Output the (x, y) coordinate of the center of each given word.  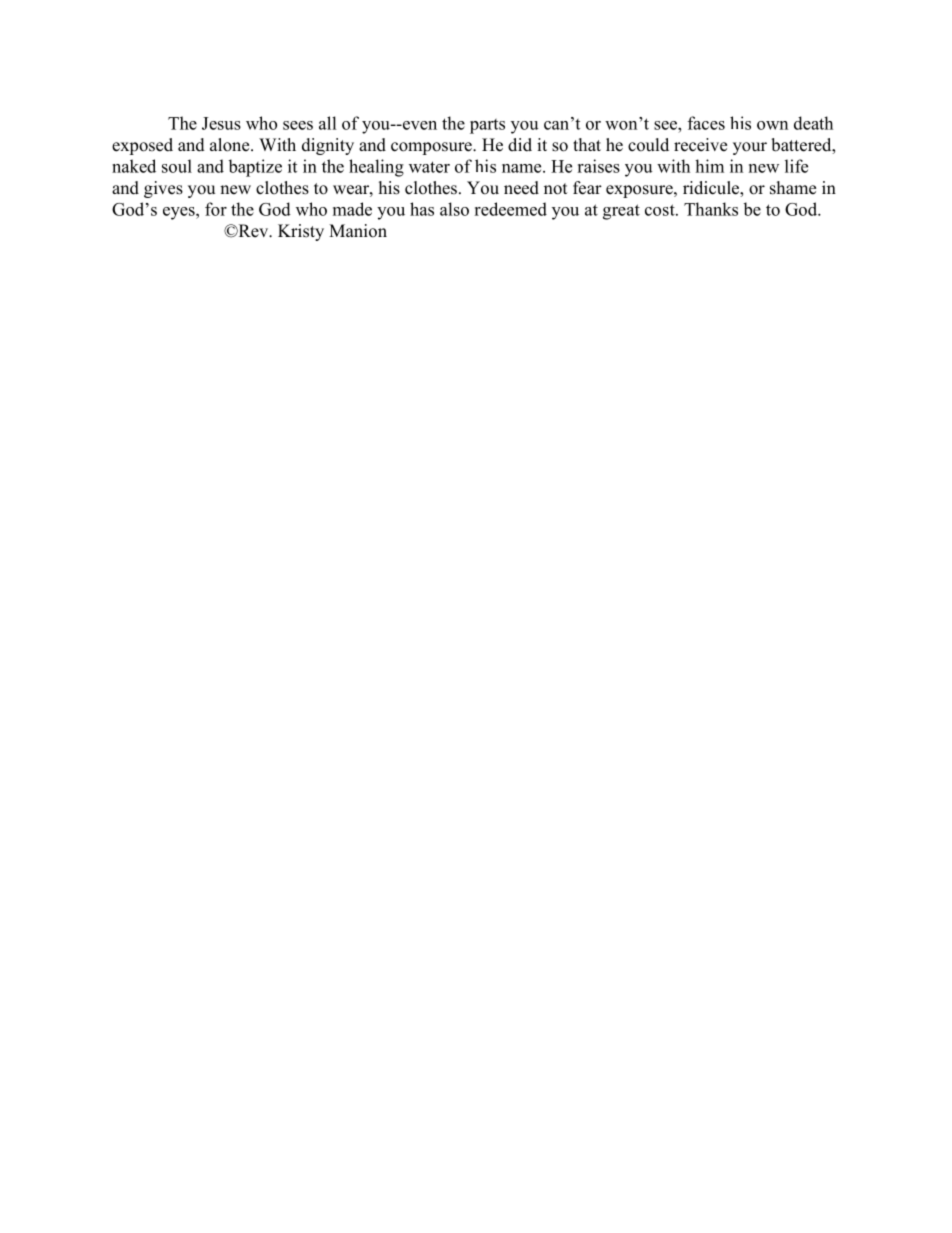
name (523, 168)
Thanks (711, 209)
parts (487, 126)
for (216, 209)
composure (432, 148)
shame (793, 188)
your (750, 148)
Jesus (221, 123)
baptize (255, 168)
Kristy (301, 232)
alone (231, 145)
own (772, 125)
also (454, 209)
